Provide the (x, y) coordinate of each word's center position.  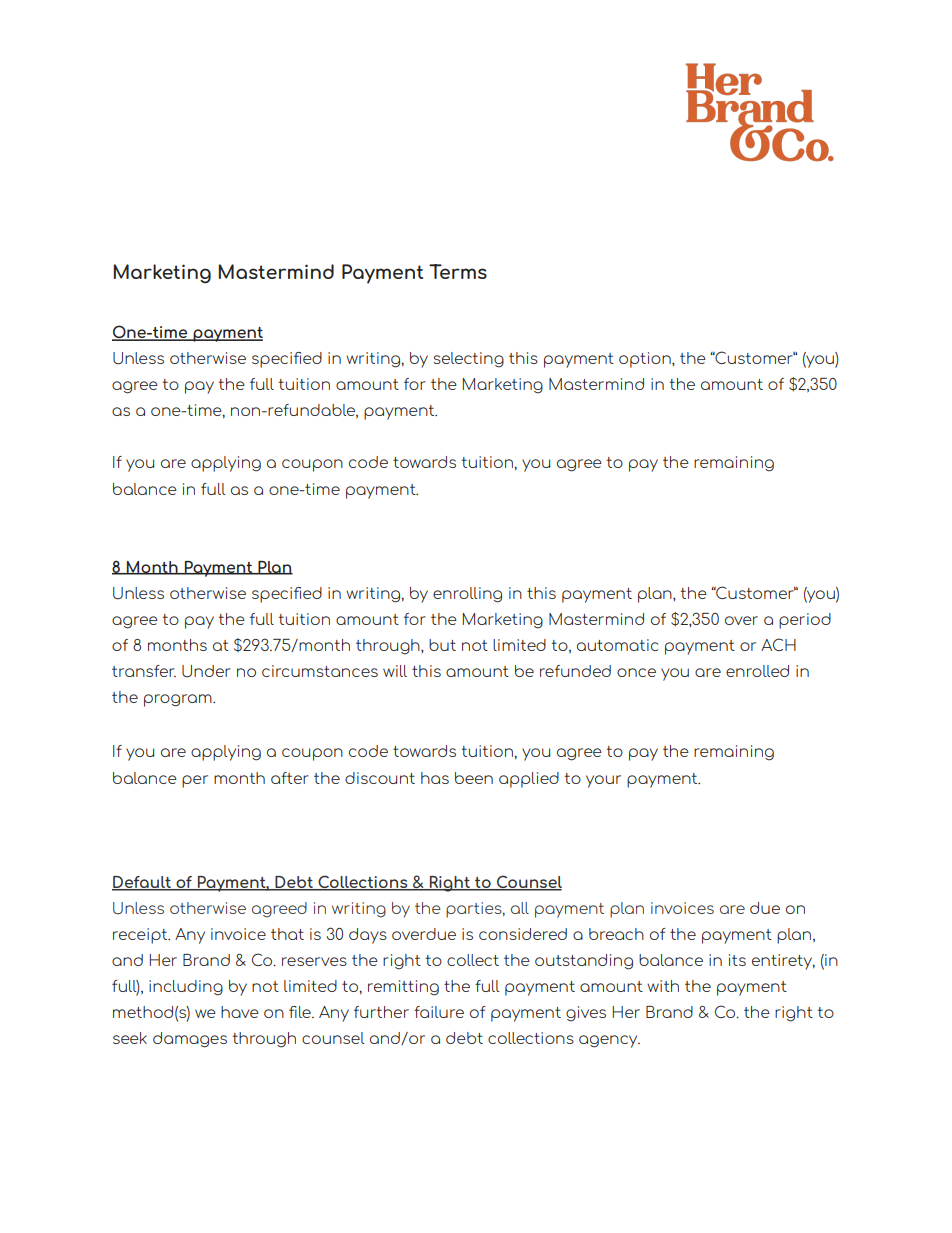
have (240, 1012)
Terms (458, 271)
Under (206, 671)
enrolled (757, 671)
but (442, 645)
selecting (468, 360)
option (646, 360)
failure (439, 1012)
